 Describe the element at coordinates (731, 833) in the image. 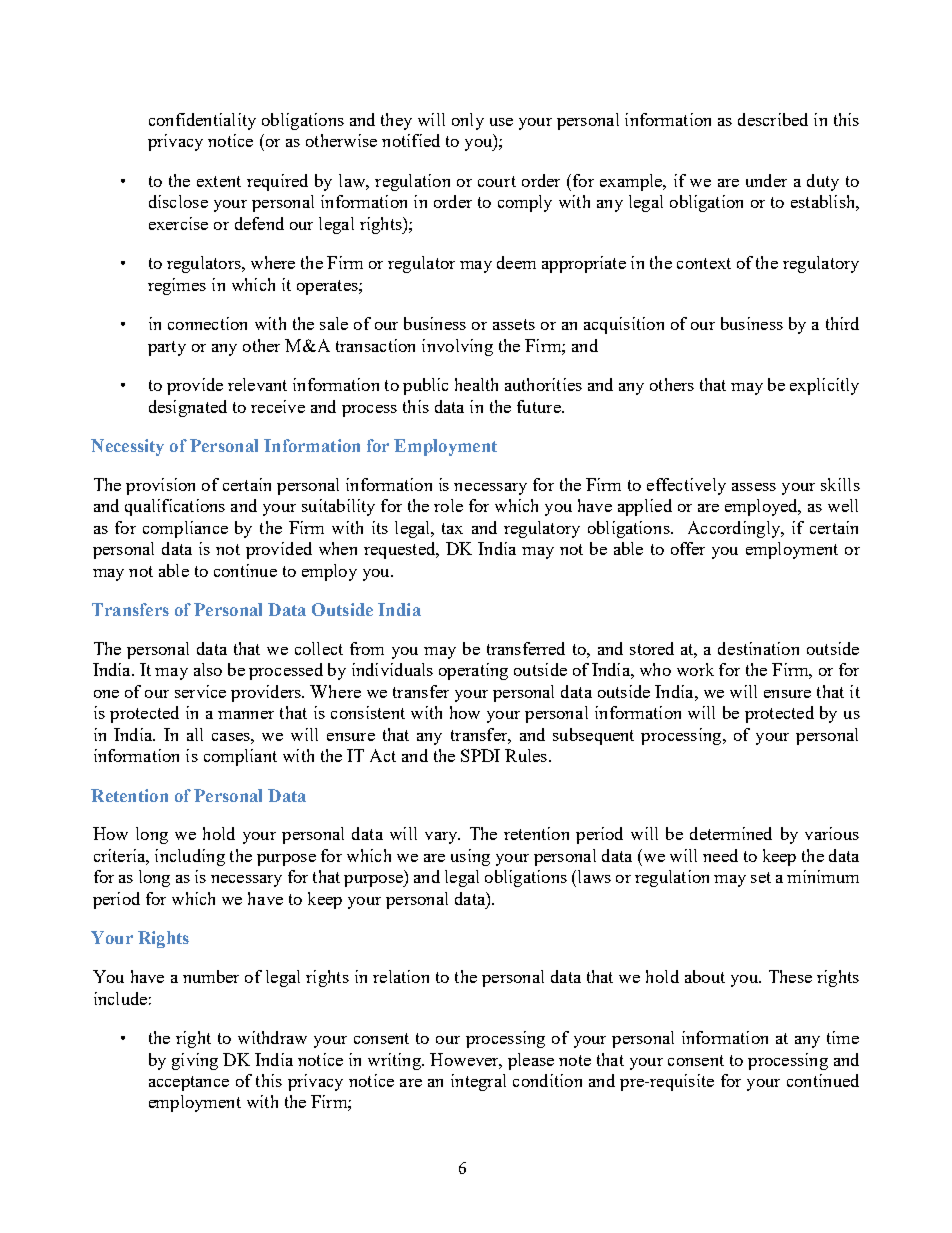

I see `determined` at that location.
